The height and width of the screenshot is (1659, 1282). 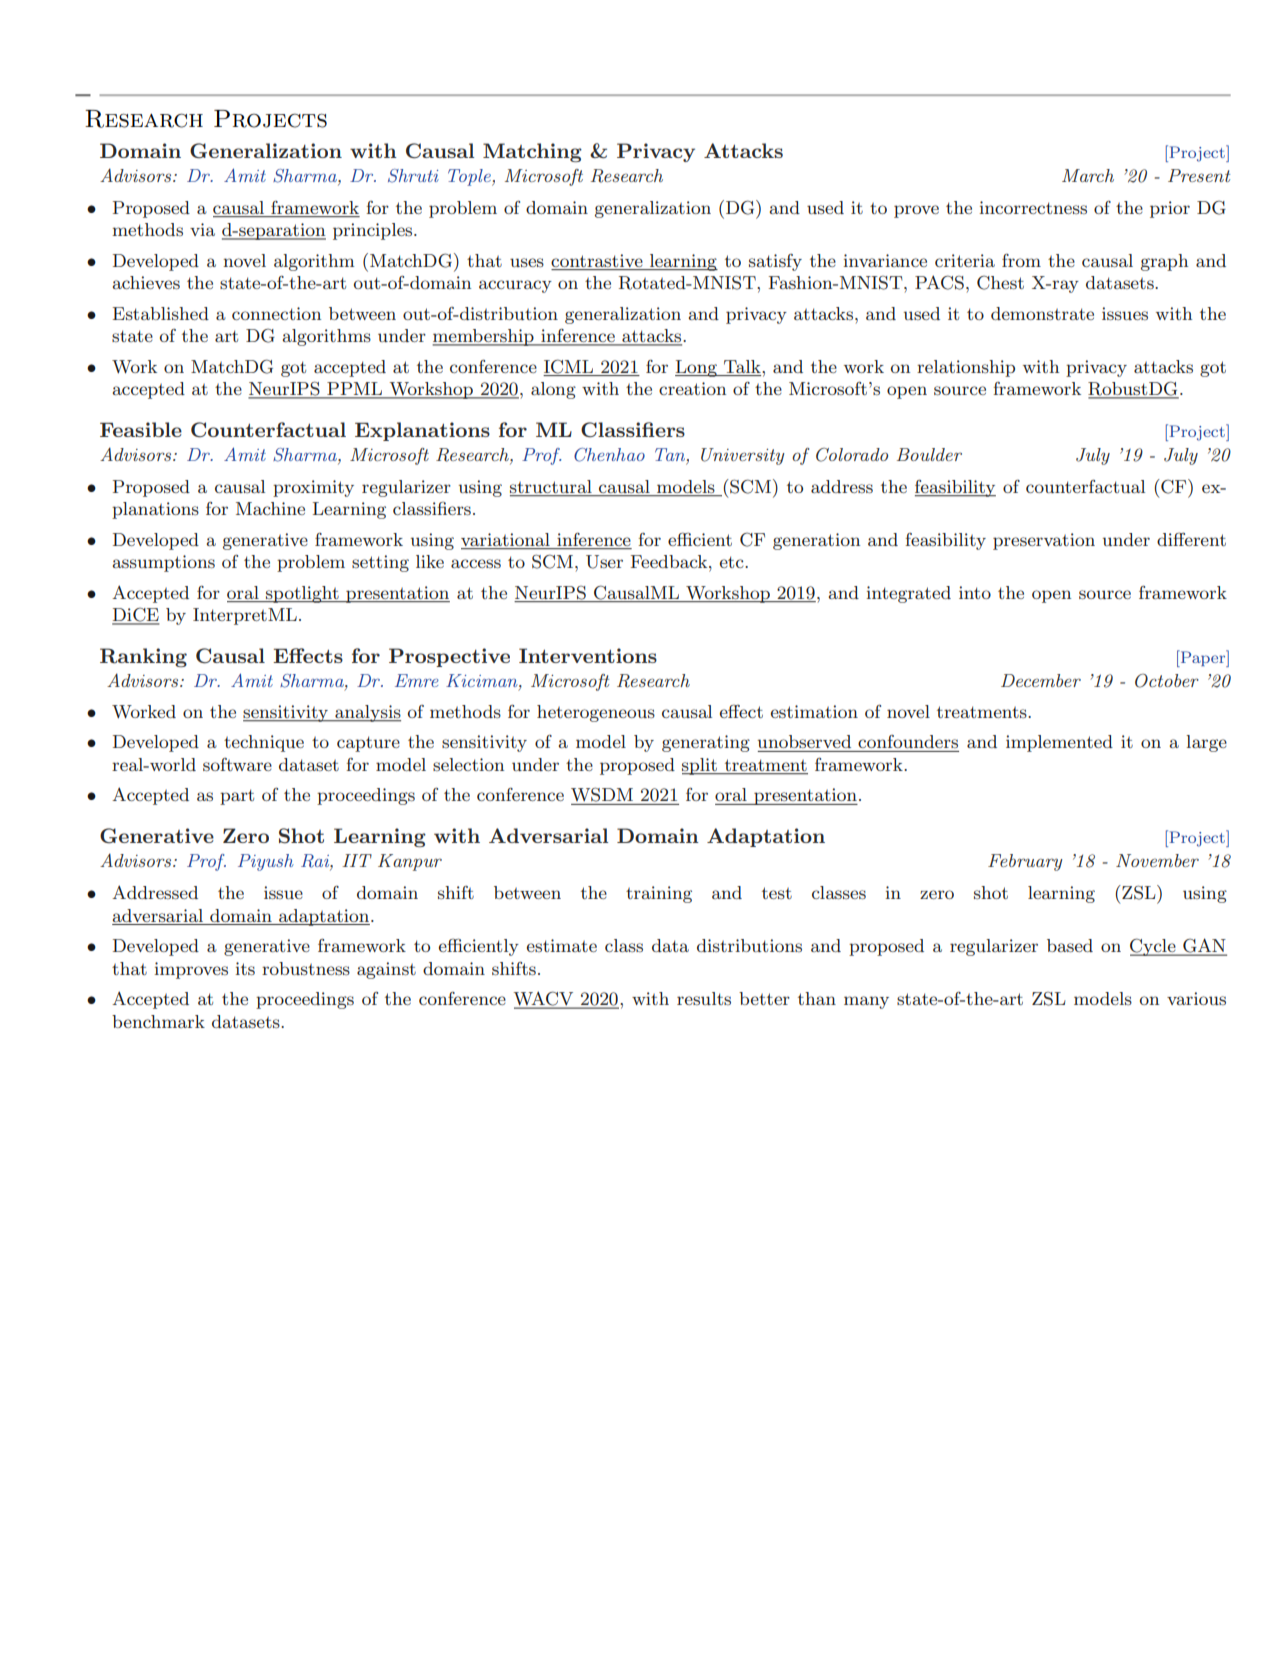 What do you see at coordinates (245, 968) in the screenshot?
I see `its` at bounding box center [245, 968].
